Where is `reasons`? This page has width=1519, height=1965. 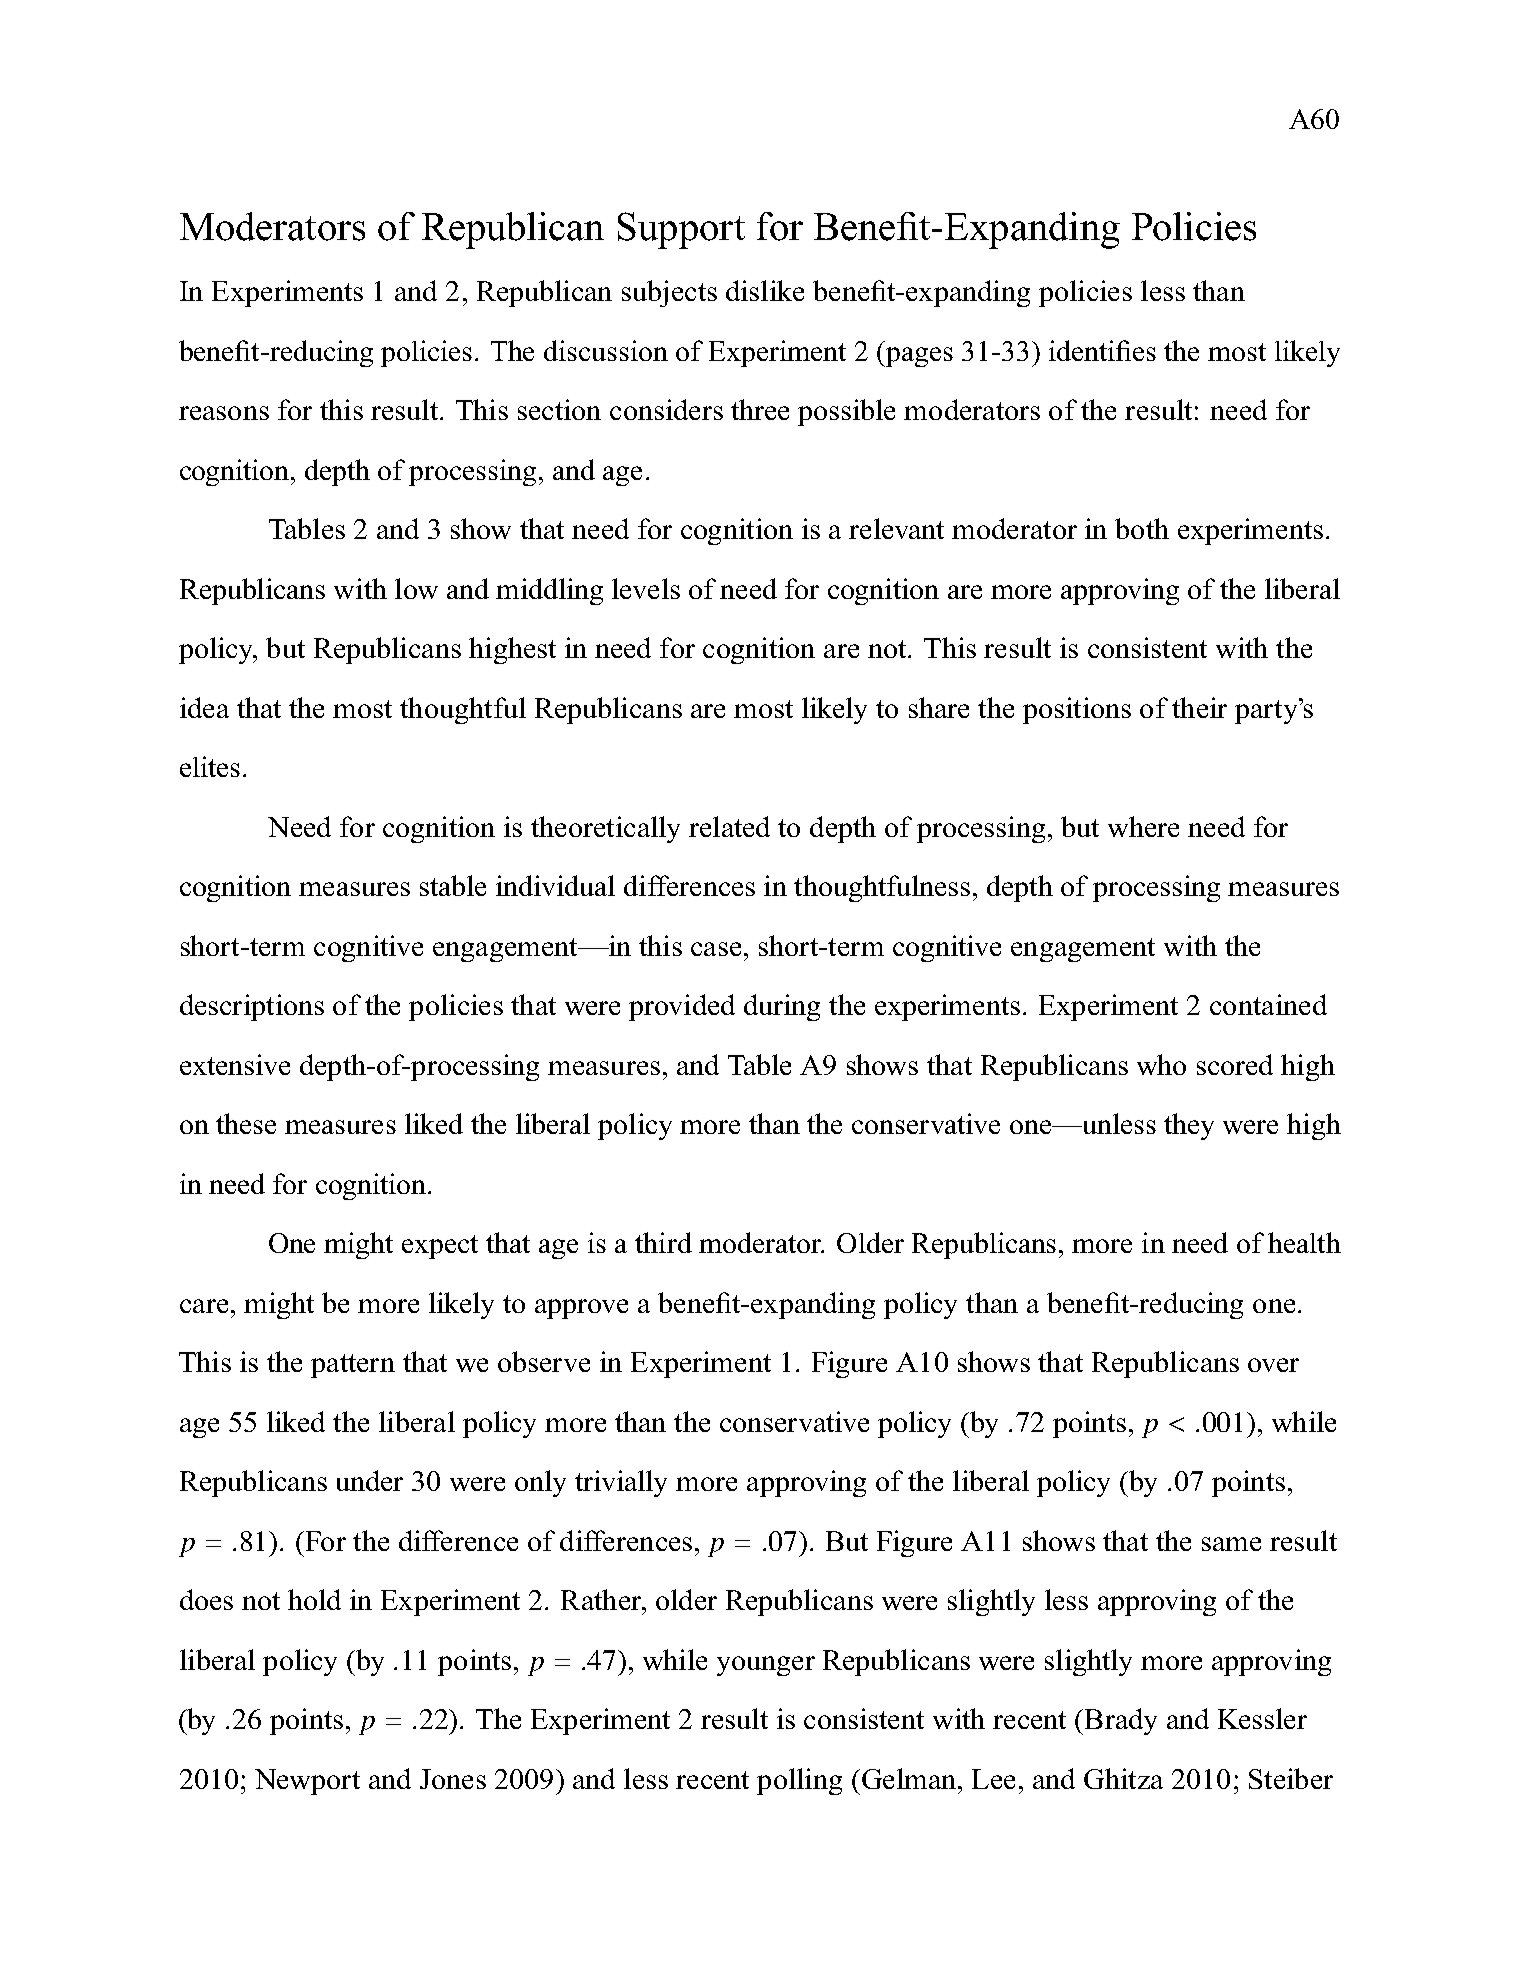 reasons is located at coordinates (224, 413).
